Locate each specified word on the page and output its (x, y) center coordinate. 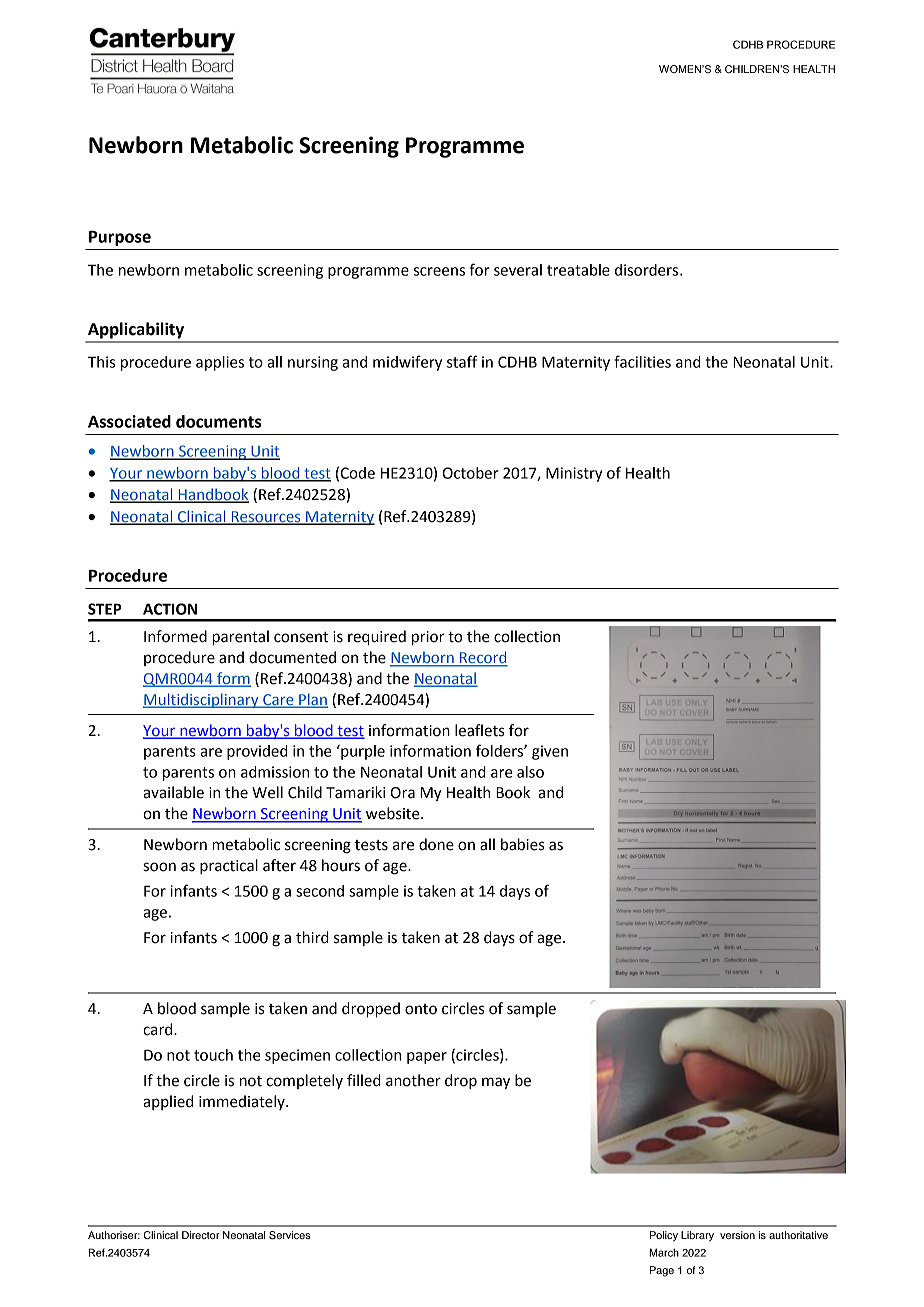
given (550, 752)
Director (201, 1235)
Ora (403, 793)
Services (289, 1235)
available (173, 792)
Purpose (120, 238)
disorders (648, 270)
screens (439, 271)
